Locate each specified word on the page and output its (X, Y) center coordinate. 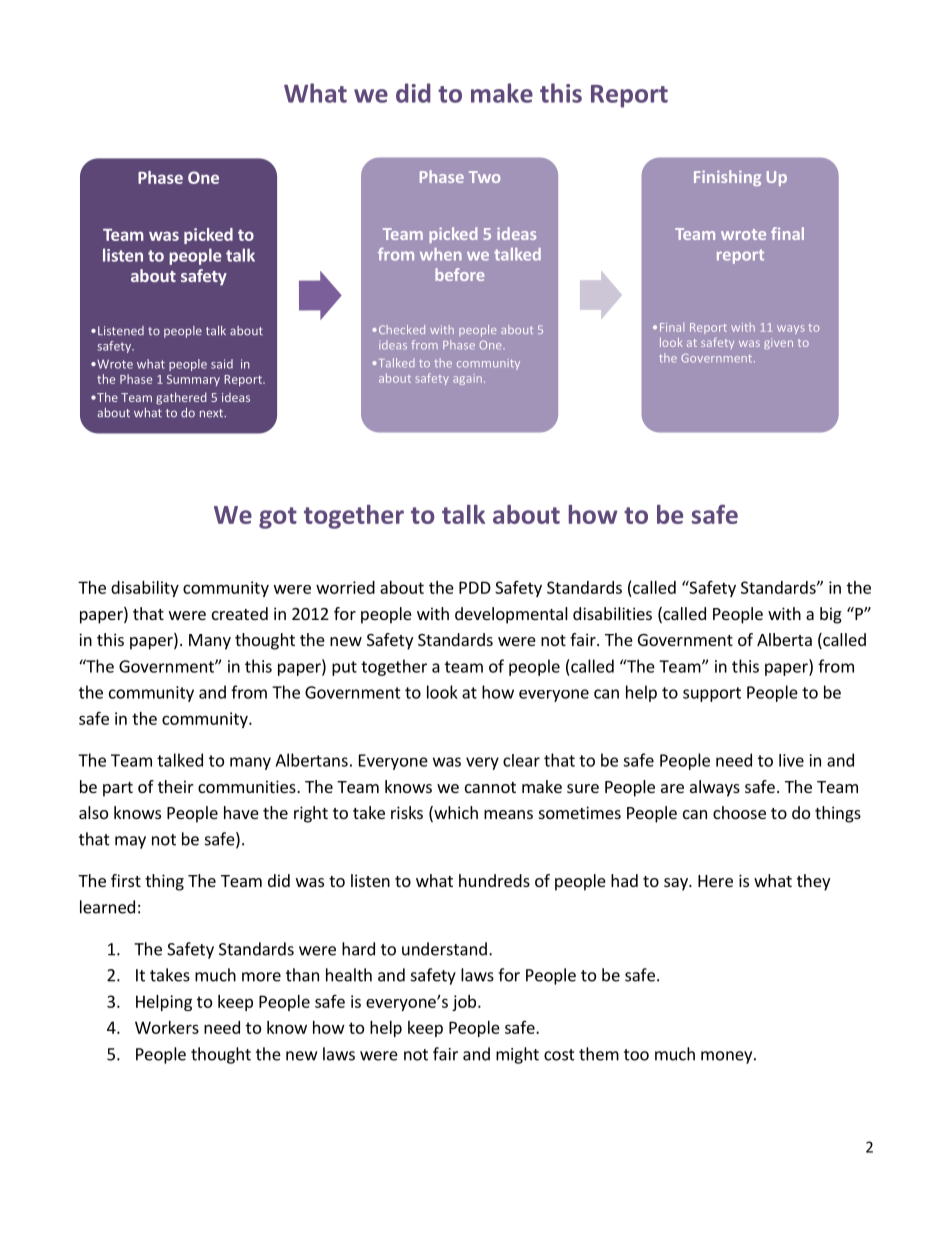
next (213, 413)
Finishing (727, 178)
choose (739, 812)
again (467, 379)
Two (484, 177)
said (222, 364)
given (778, 343)
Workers (167, 1027)
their (176, 786)
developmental (511, 615)
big (831, 615)
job (465, 1003)
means (508, 814)
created (240, 613)
